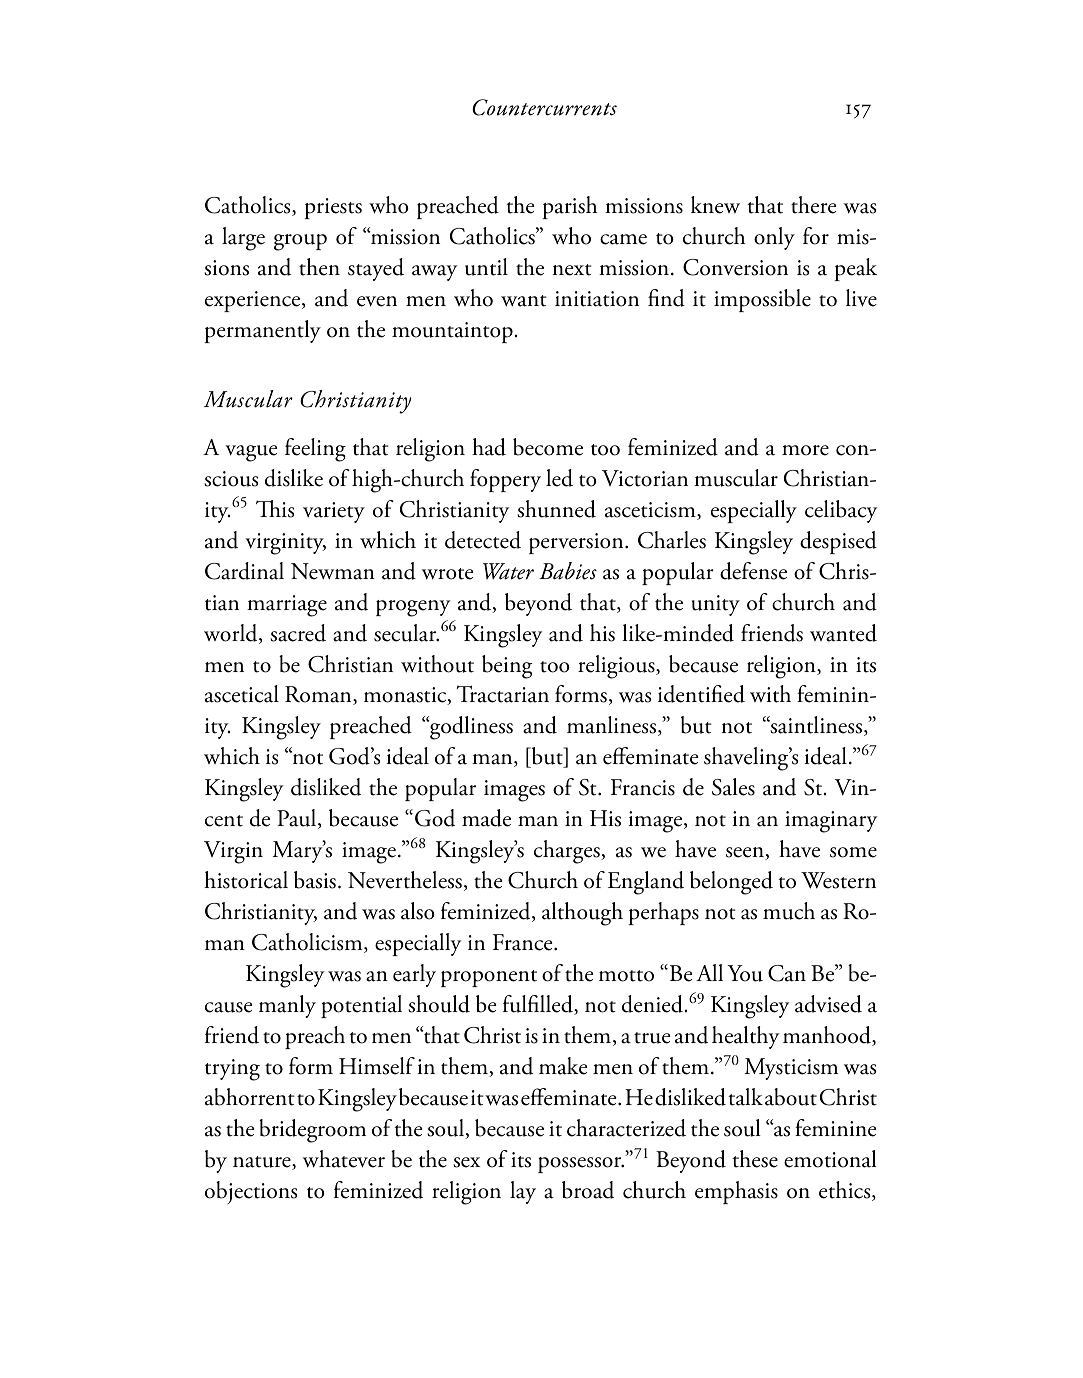 The image size is (1083, 1378). Describe the element at coordinates (746, 853) in the document. I see `seen` at that location.
